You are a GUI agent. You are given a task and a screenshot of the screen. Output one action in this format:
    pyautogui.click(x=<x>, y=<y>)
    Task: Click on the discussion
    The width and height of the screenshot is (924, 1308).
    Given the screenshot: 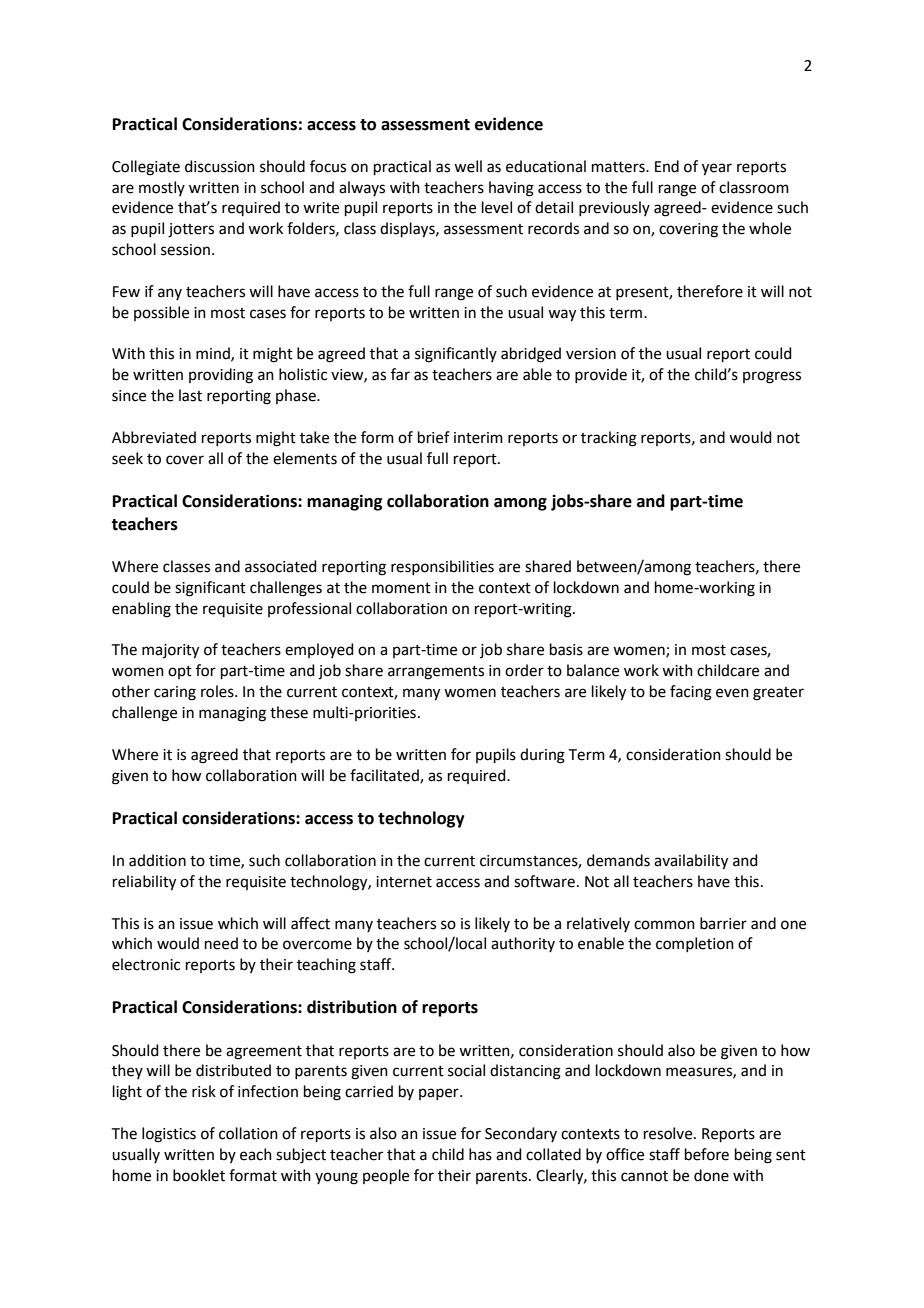 What is the action you would take?
    pyautogui.click(x=220, y=166)
